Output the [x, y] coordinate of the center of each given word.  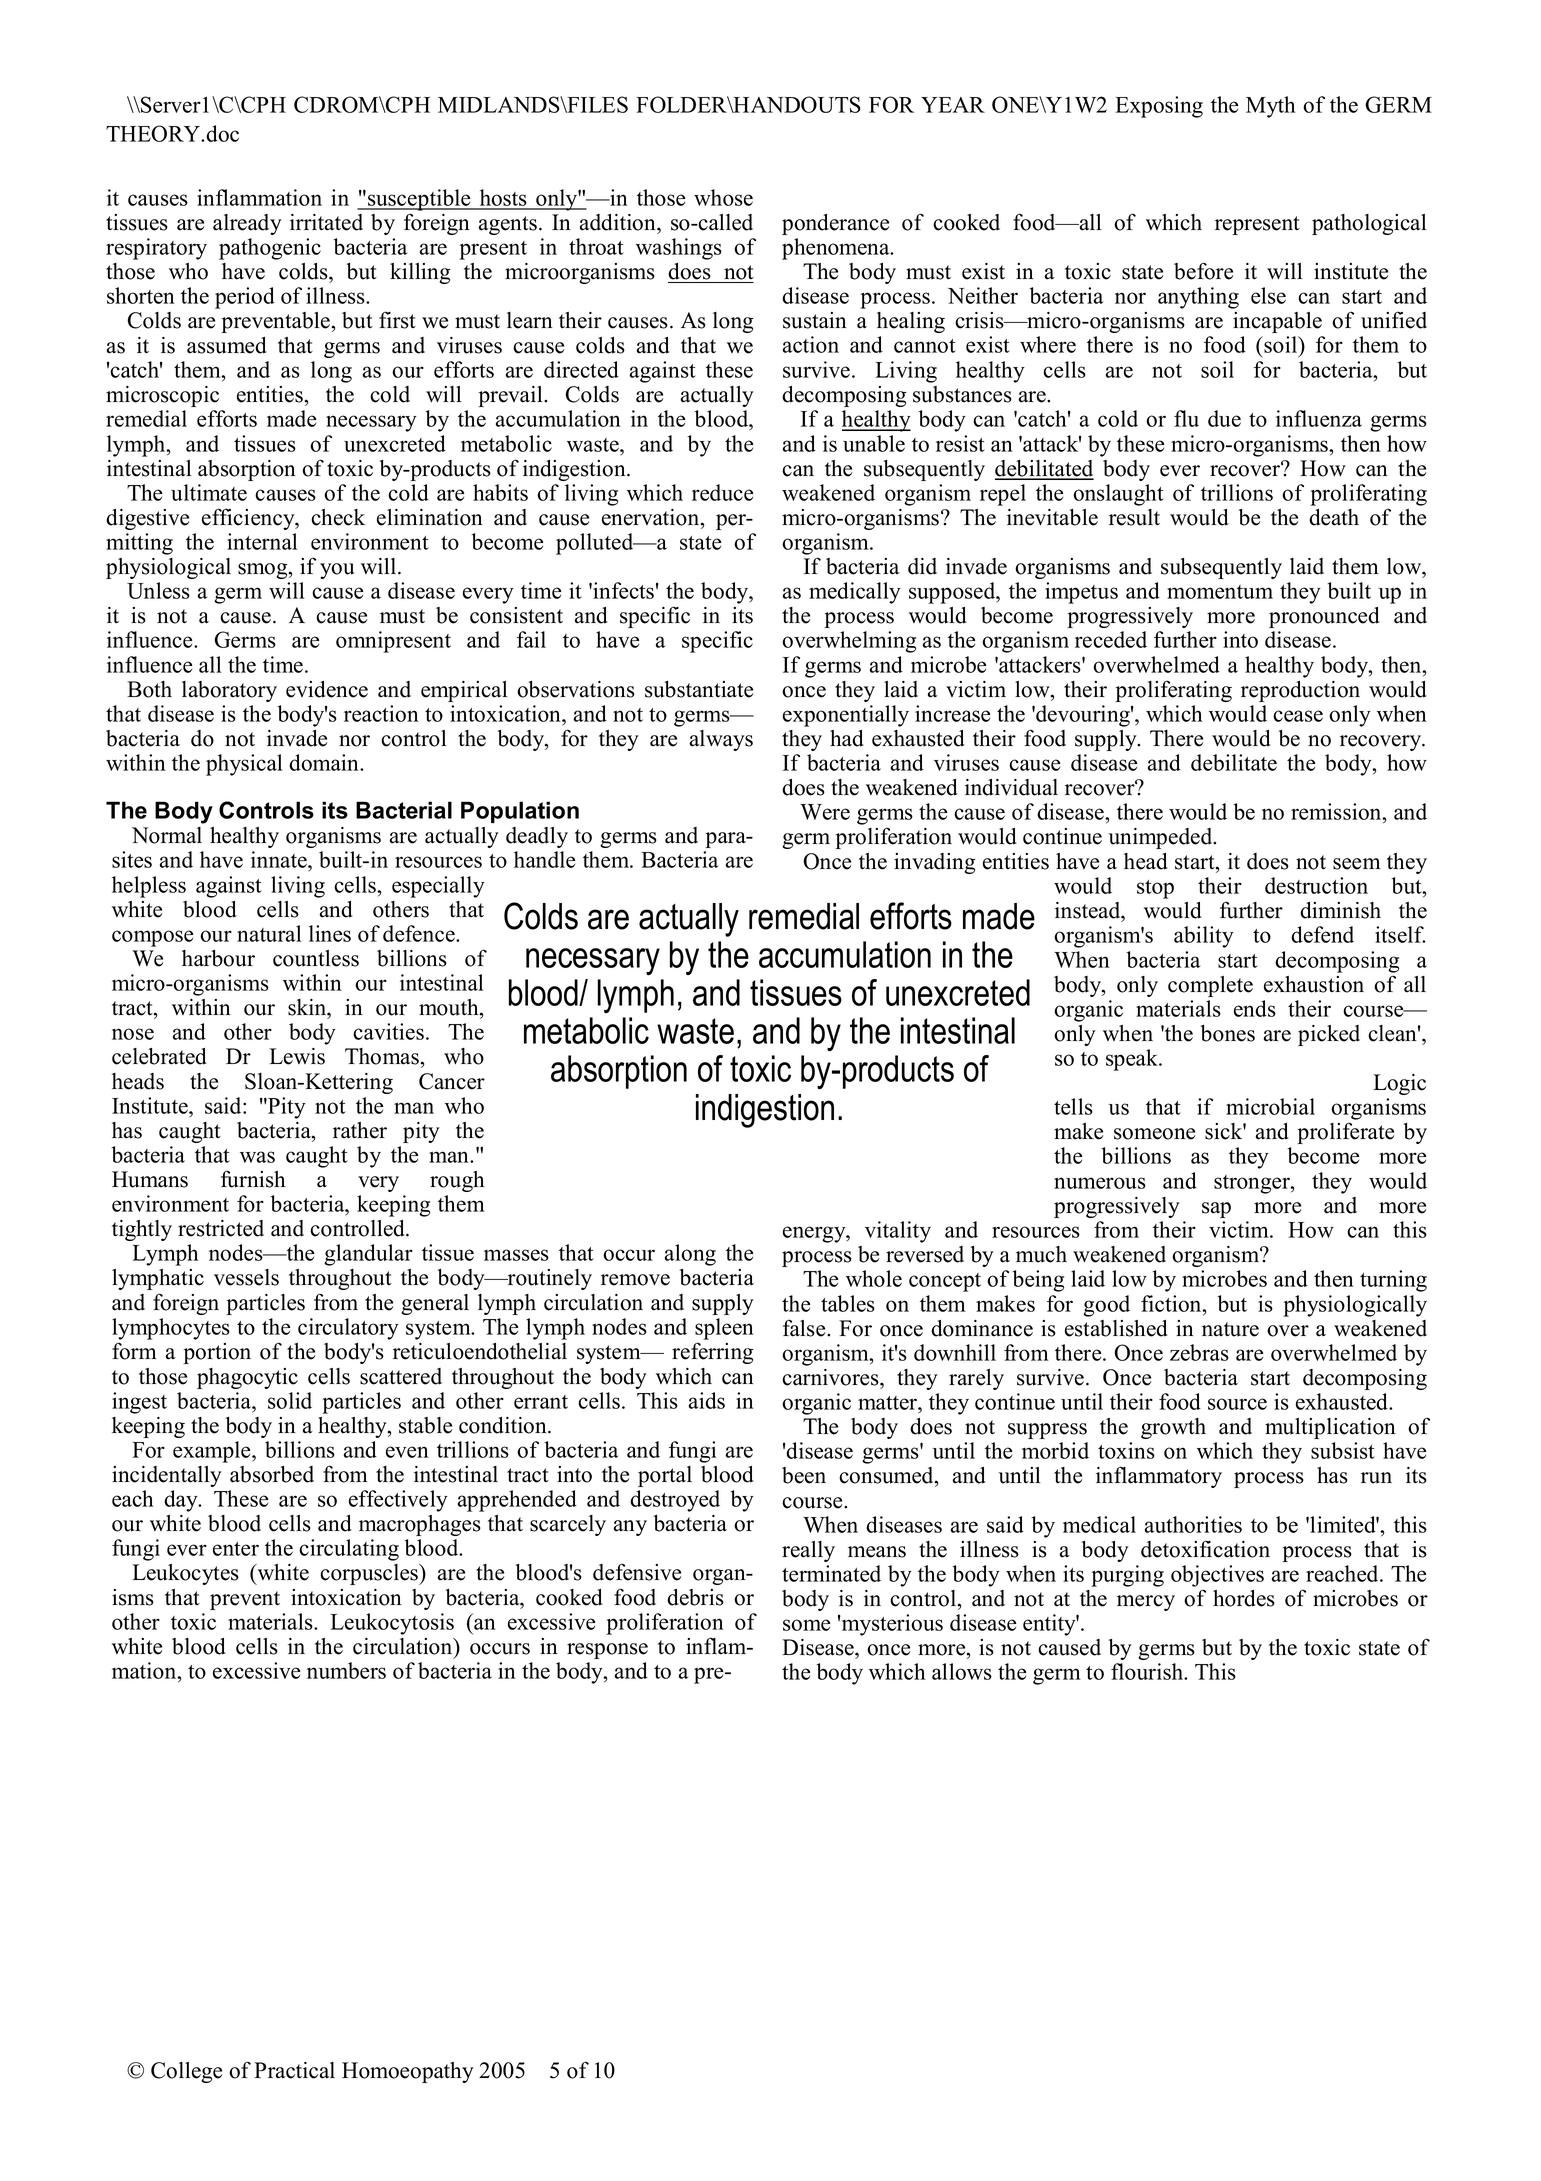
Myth [1271, 107]
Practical [294, 2070]
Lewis [297, 1056]
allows [962, 1671]
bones [1228, 1033]
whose [723, 197]
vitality [898, 1232]
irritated [326, 222]
